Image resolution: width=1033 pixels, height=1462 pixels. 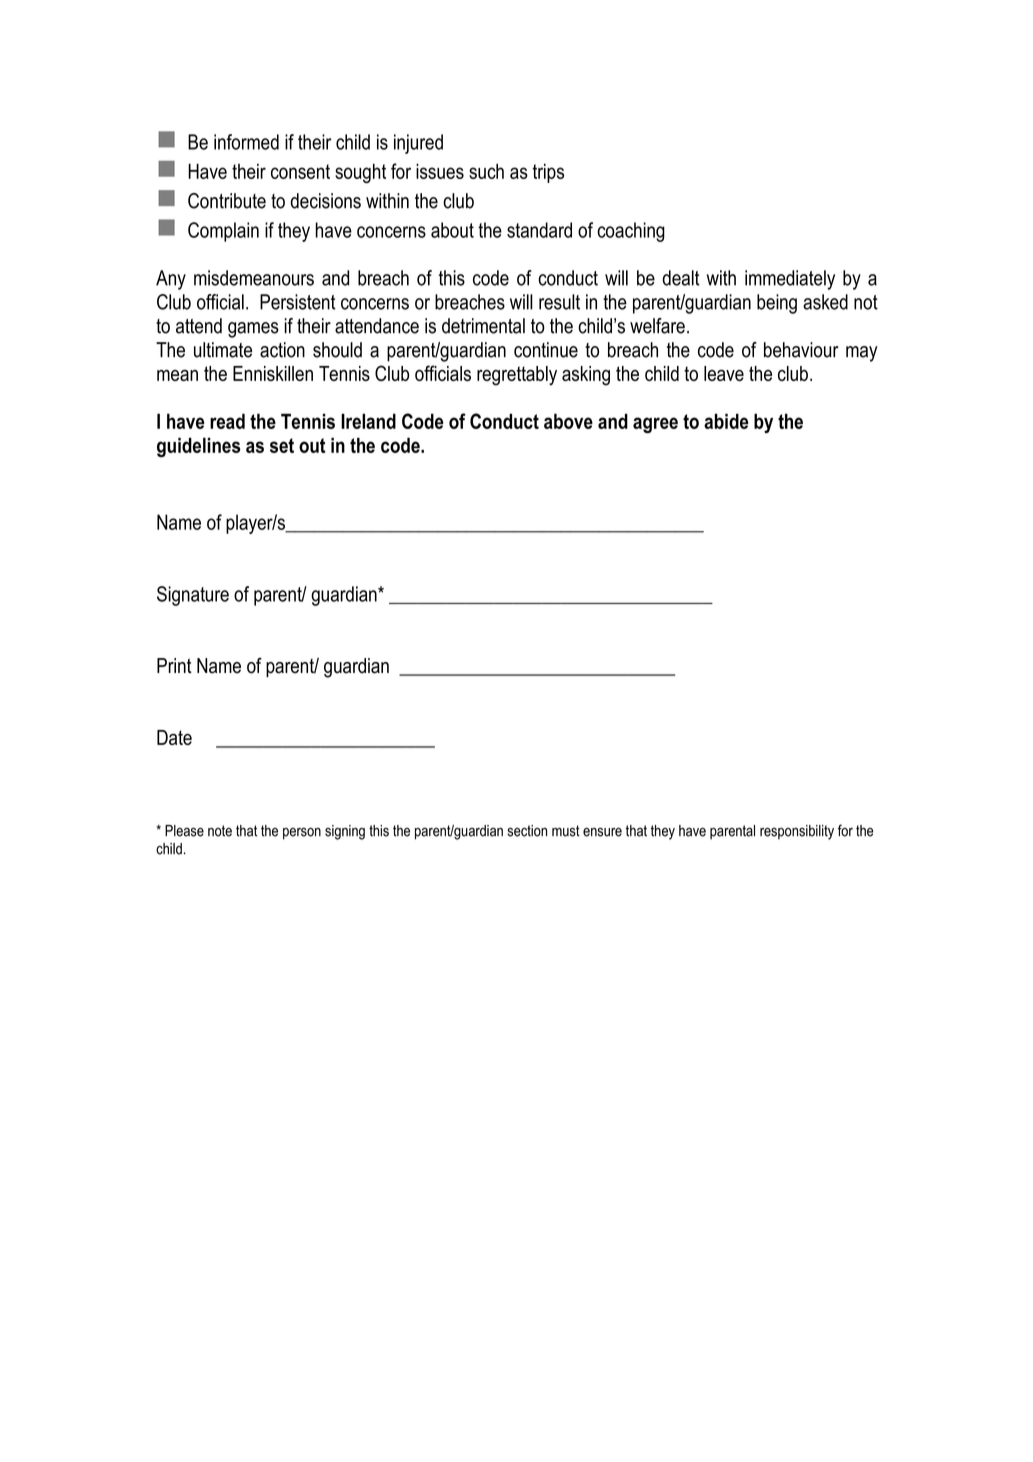 I want to click on Signature, so click(x=193, y=596).
